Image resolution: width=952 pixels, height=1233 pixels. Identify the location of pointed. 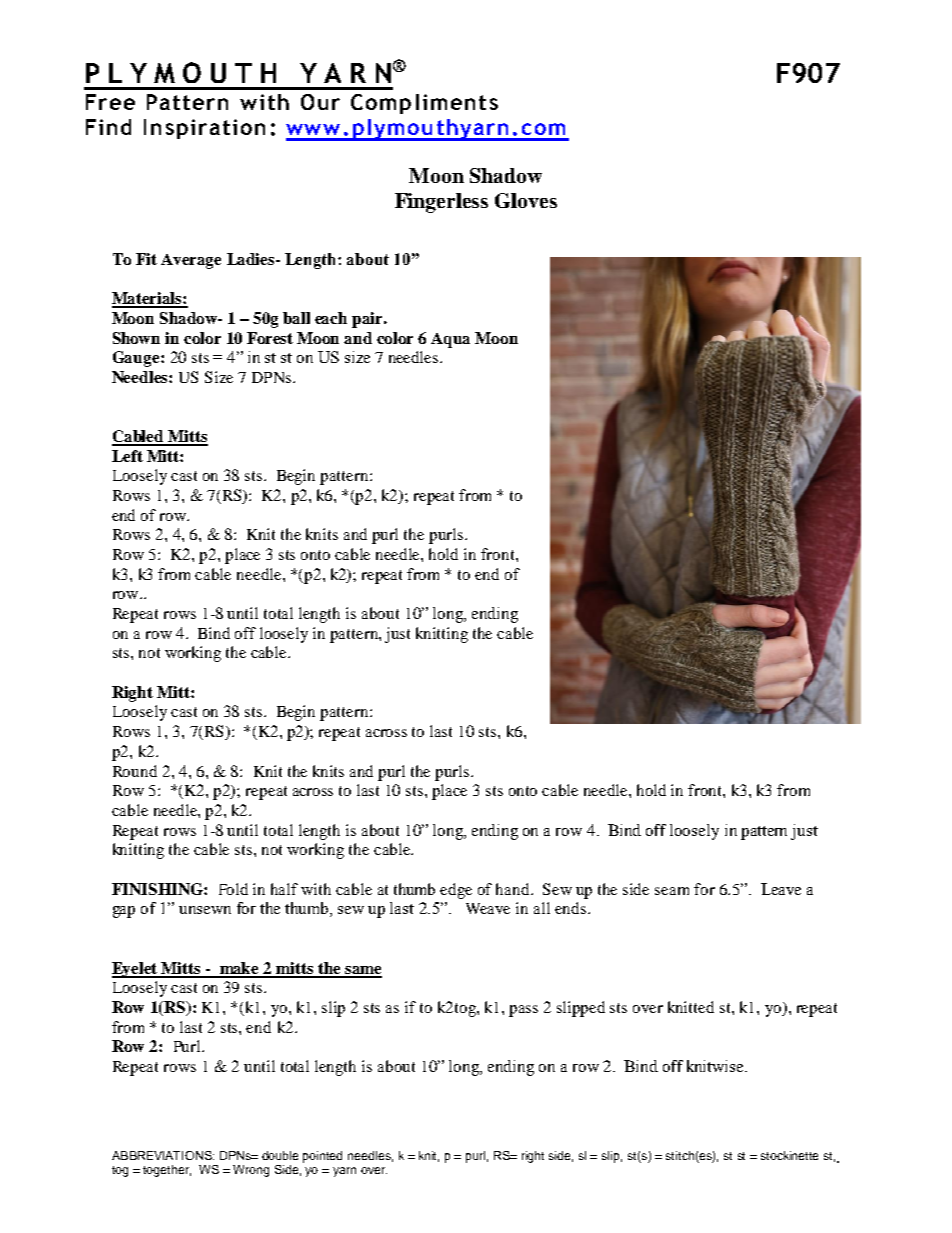
(322, 1157).
